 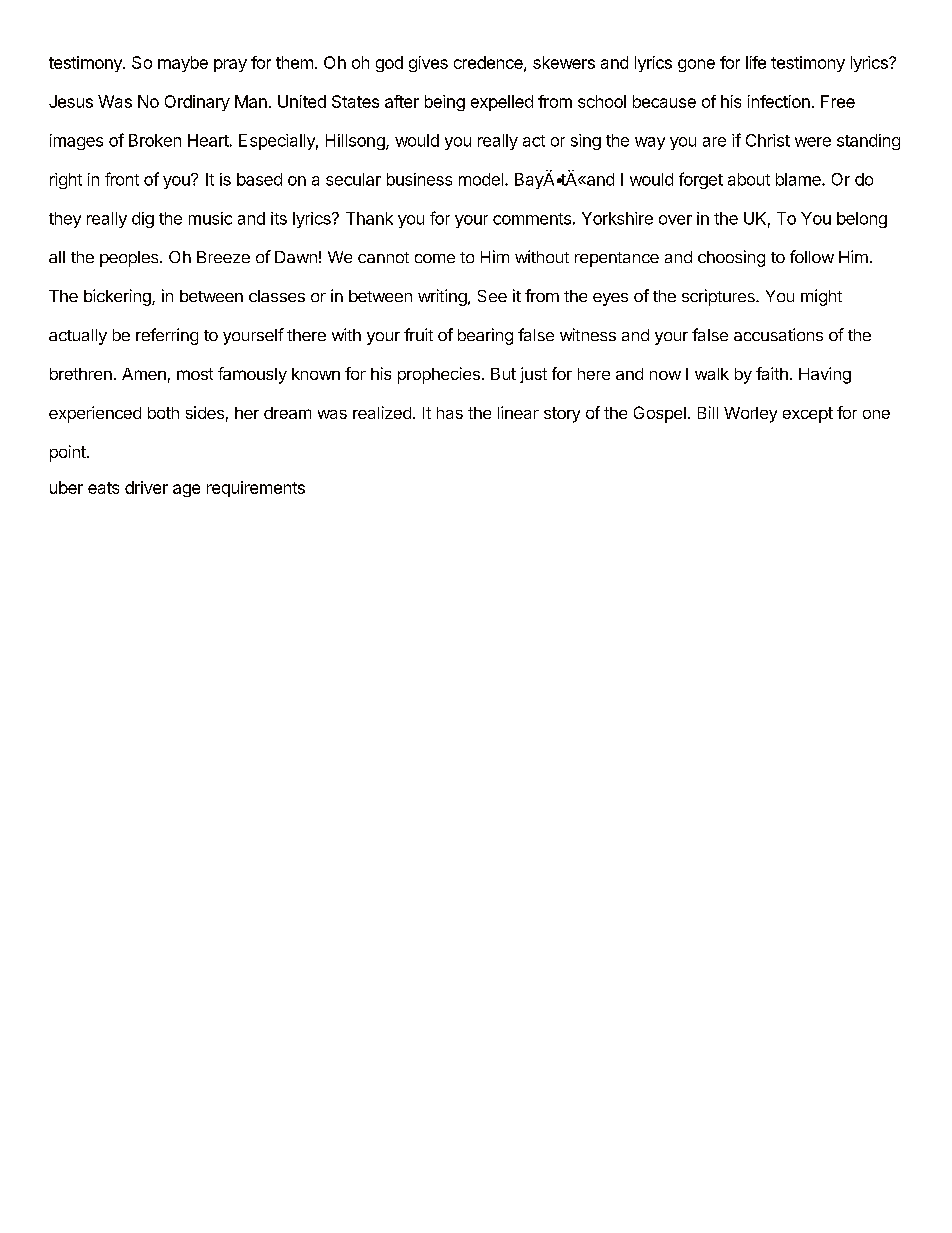 I want to click on requirements, so click(x=256, y=489).
